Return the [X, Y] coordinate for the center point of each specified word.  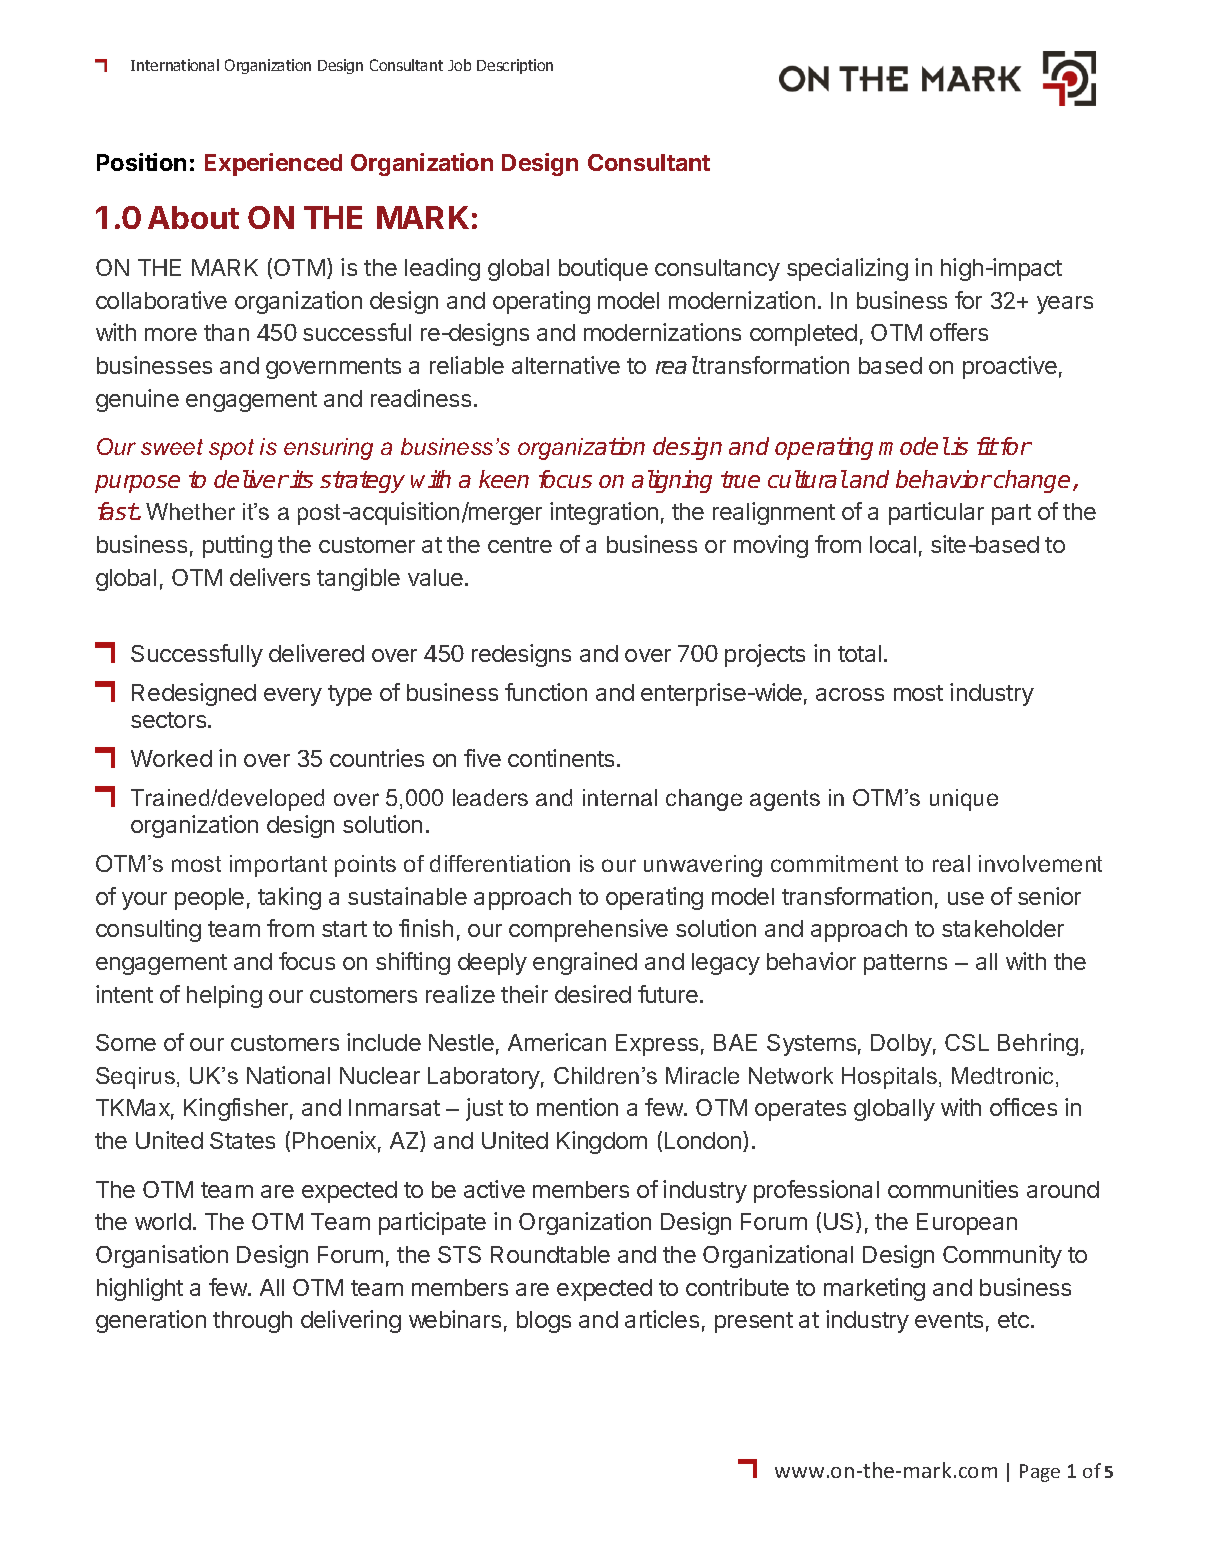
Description [515, 66]
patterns [905, 964]
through [252, 1322]
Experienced [273, 164]
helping [224, 996]
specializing [847, 269]
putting [237, 546]
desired [593, 994]
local [893, 544]
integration [604, 513]
